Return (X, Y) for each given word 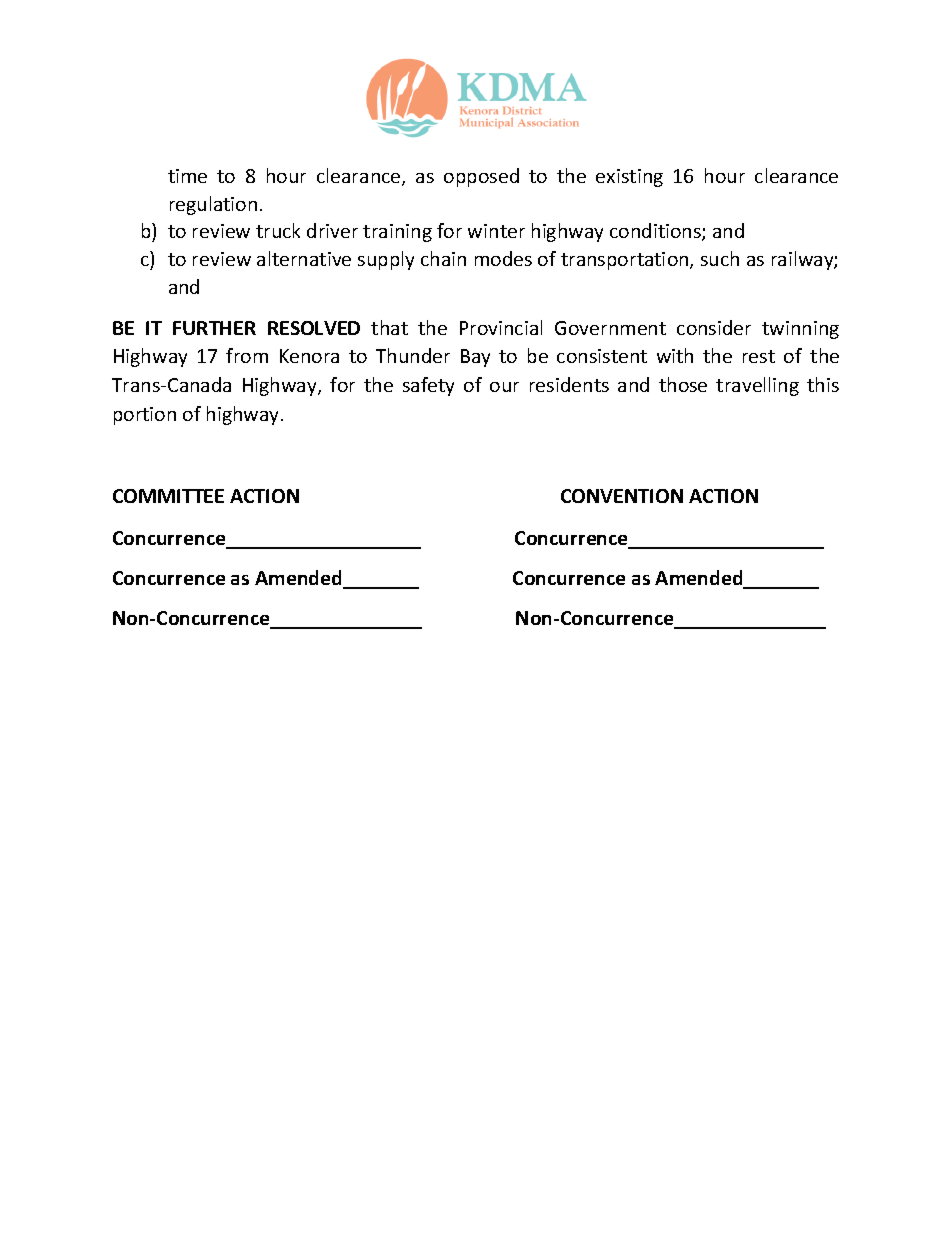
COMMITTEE (168, 496)
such (720, 258)
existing (629, 178)
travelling (757, 386)
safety (428, 386)
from (247, 355)
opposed (481, 177)
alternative (304, 258)
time (187, 176)
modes (503, 258)
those (683, 384)
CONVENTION (622, 496)
